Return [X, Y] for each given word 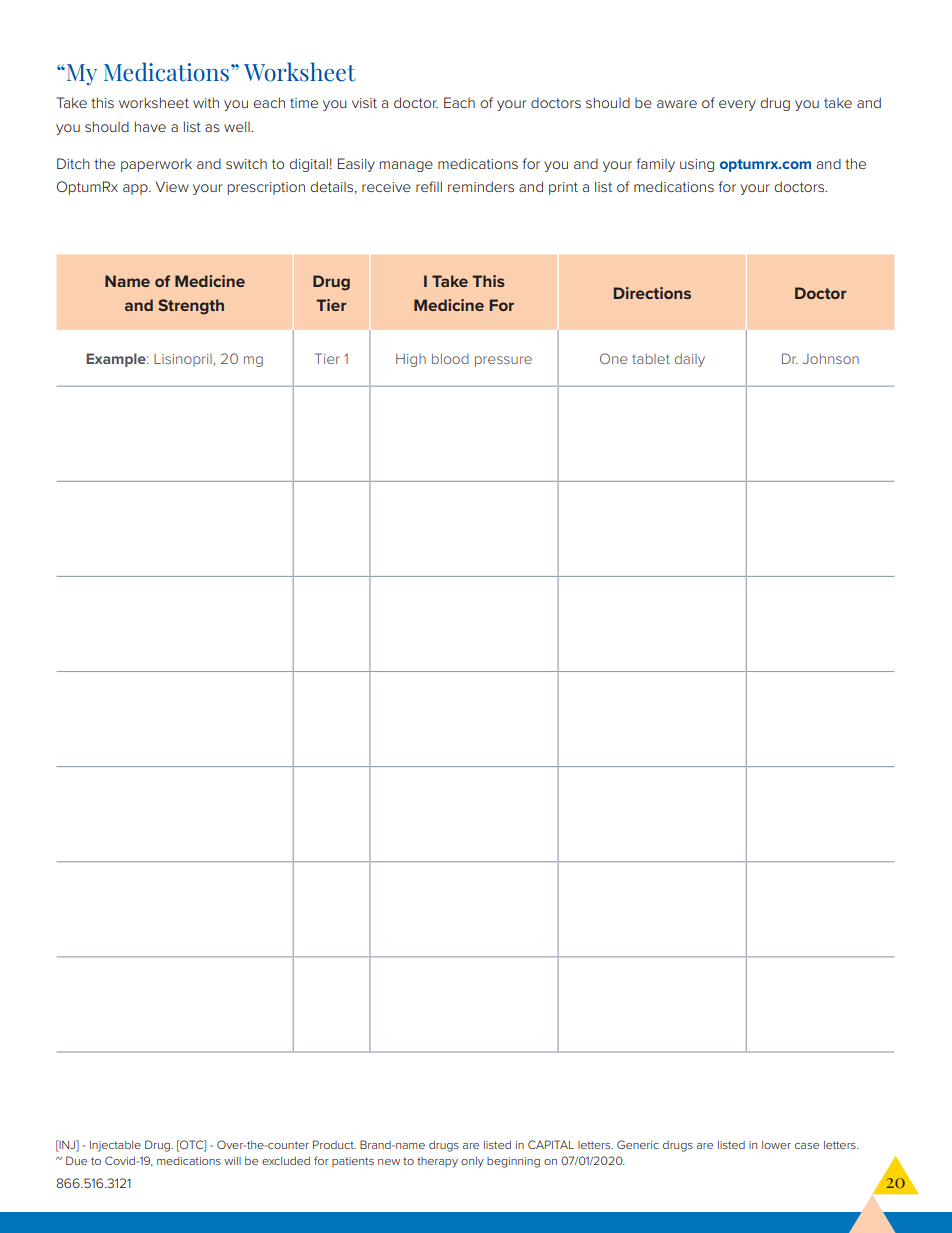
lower [776, 1145]
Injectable [115, 1146]
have [150, 126]
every [737, 105]
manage [406, 166]
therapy [437, 1162]
